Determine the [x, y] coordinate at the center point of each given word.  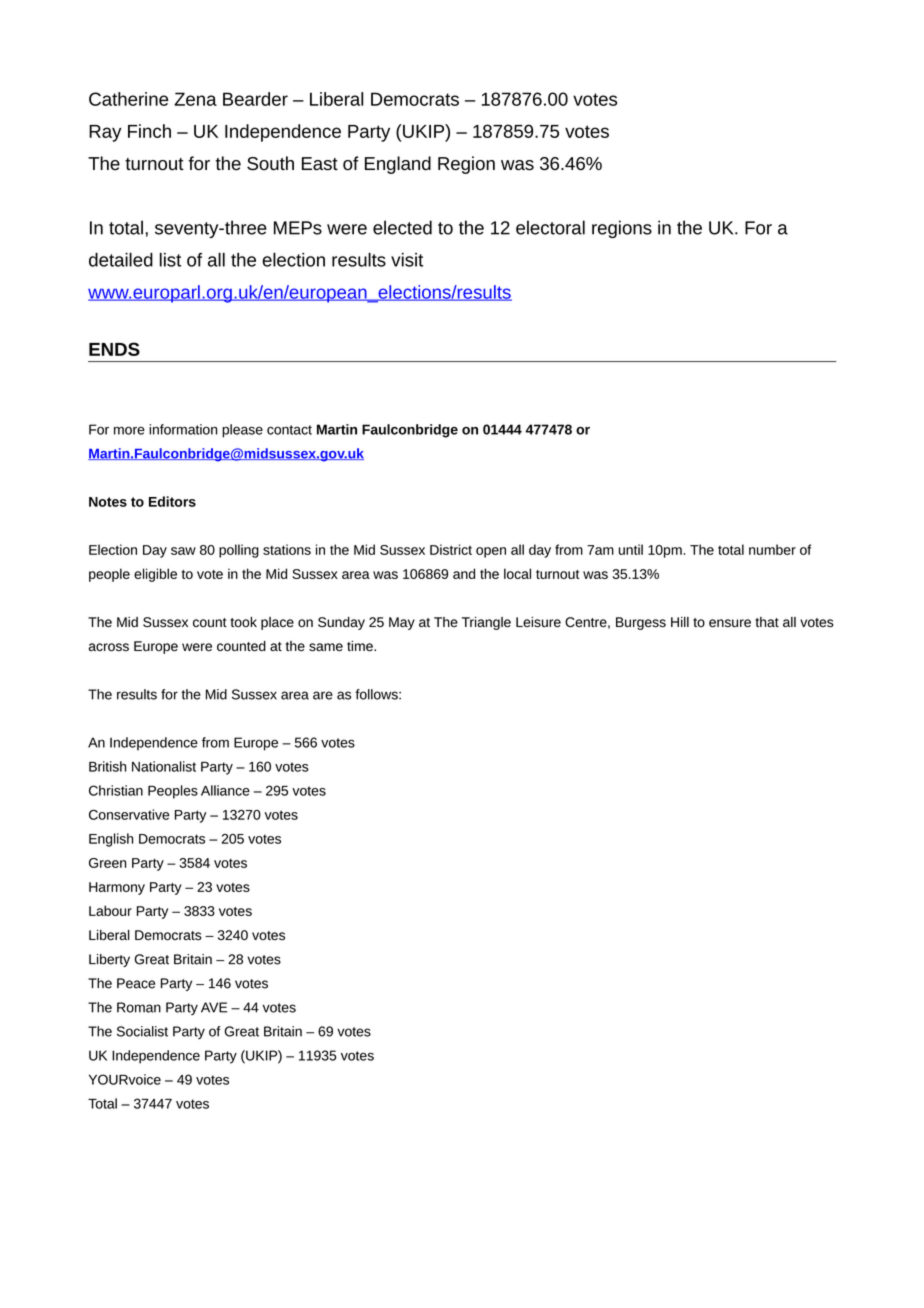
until [631, 549]
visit [407, 260]
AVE [214, 1007]
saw [183, 551]
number [772, 549]
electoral [550, 227]
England [398, 165]
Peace [136, 983]
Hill [680, 622]
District [451, 549]
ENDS [114, 349]
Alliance [225, 790]
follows [377, 694]
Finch [149, 131]
